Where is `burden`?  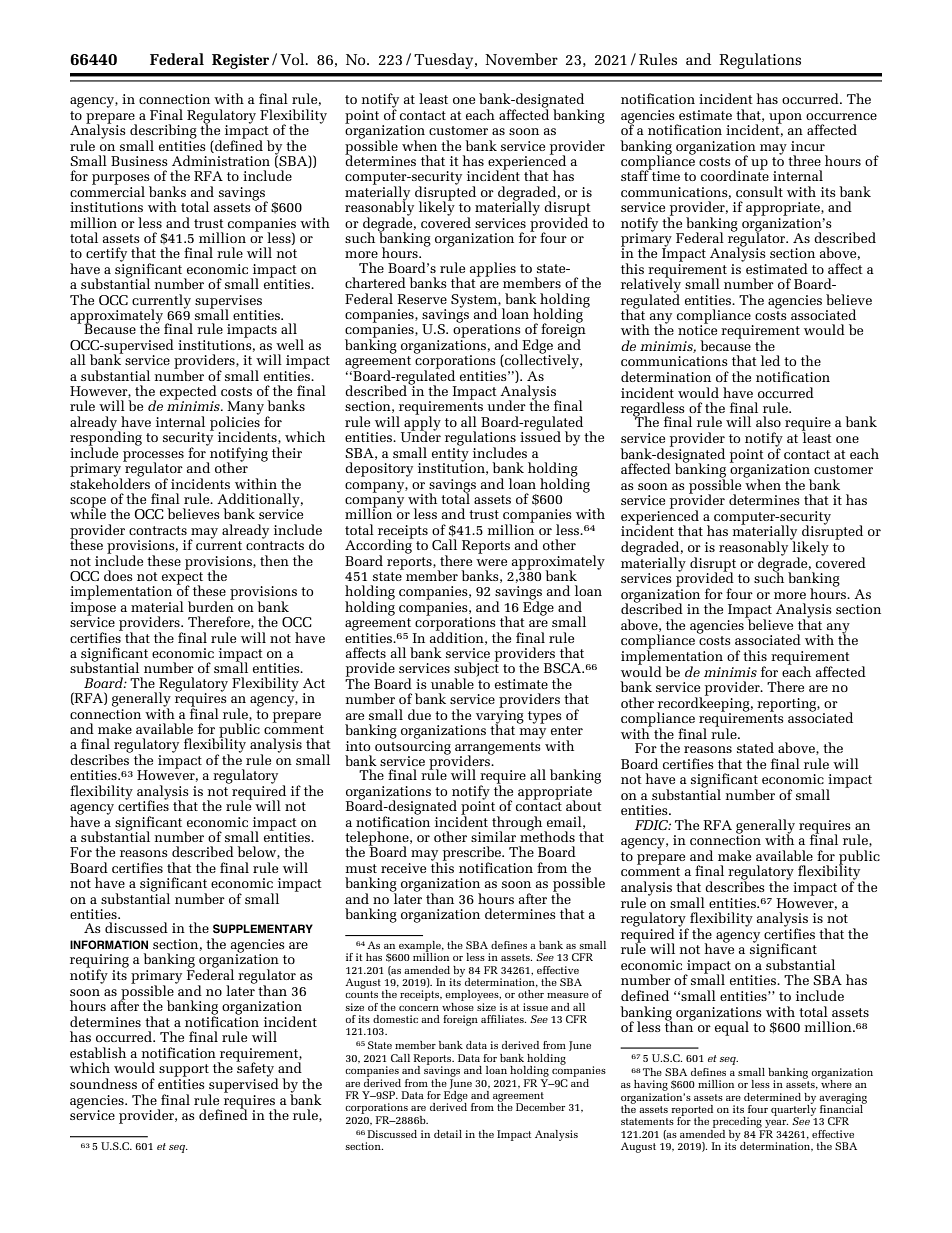 burden is located at coordinates (211, 605).
